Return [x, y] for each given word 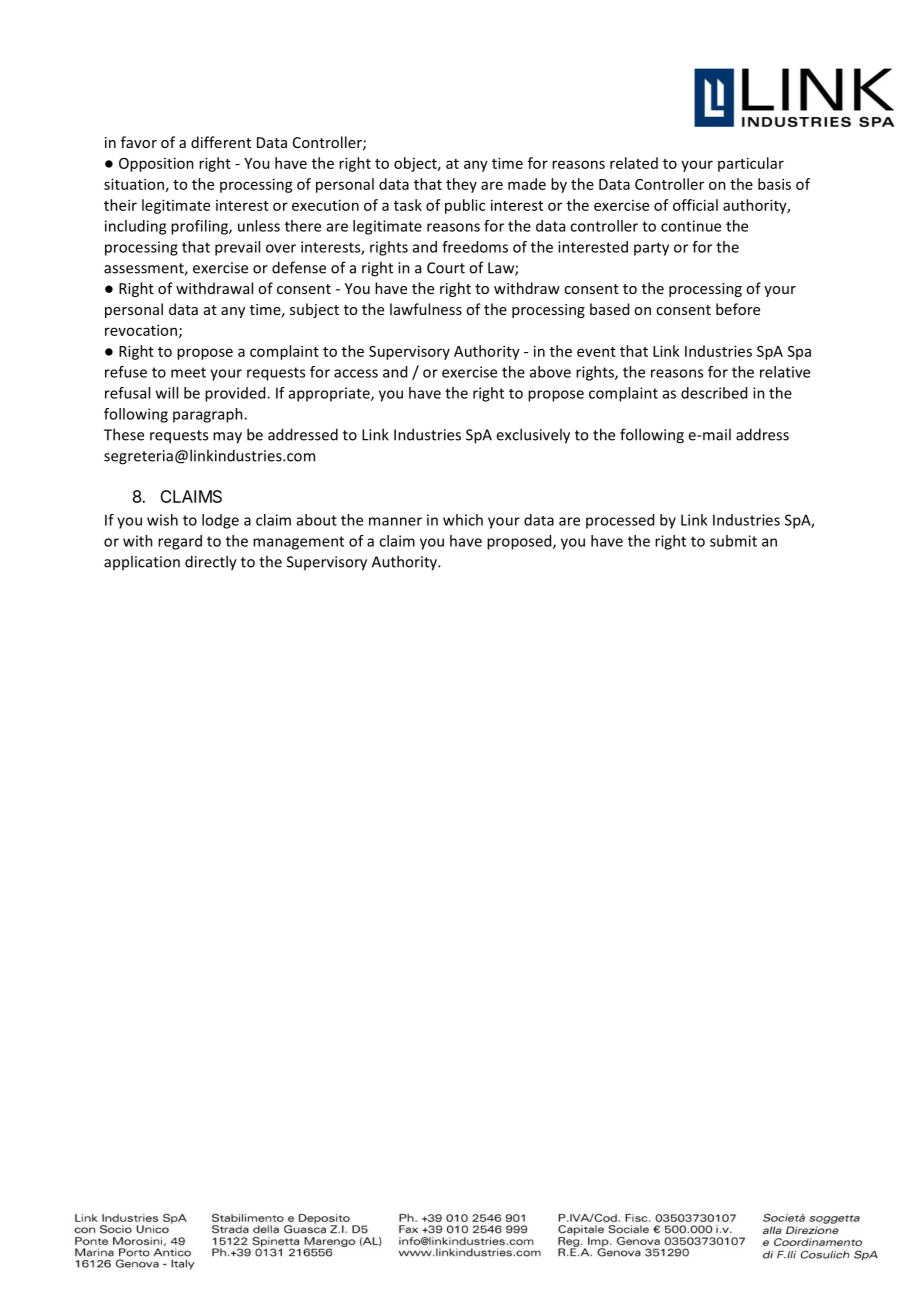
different [221, 142]
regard [180, 542]
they [461, 185]
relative [785, 372]
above [550, 372]
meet [188, 372]
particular [751, 164]
